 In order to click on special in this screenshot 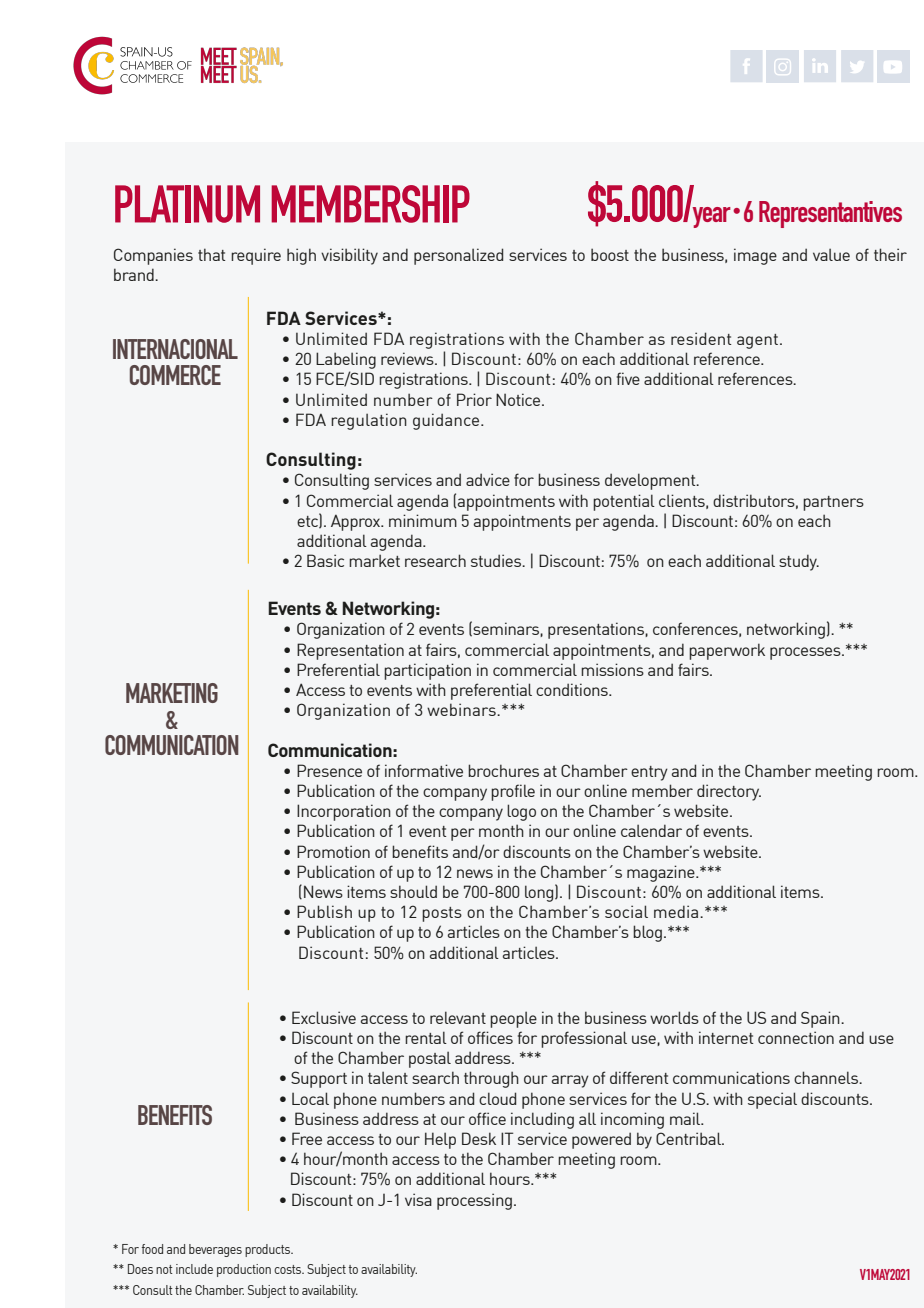, I will do `click(772, 1100)`.
